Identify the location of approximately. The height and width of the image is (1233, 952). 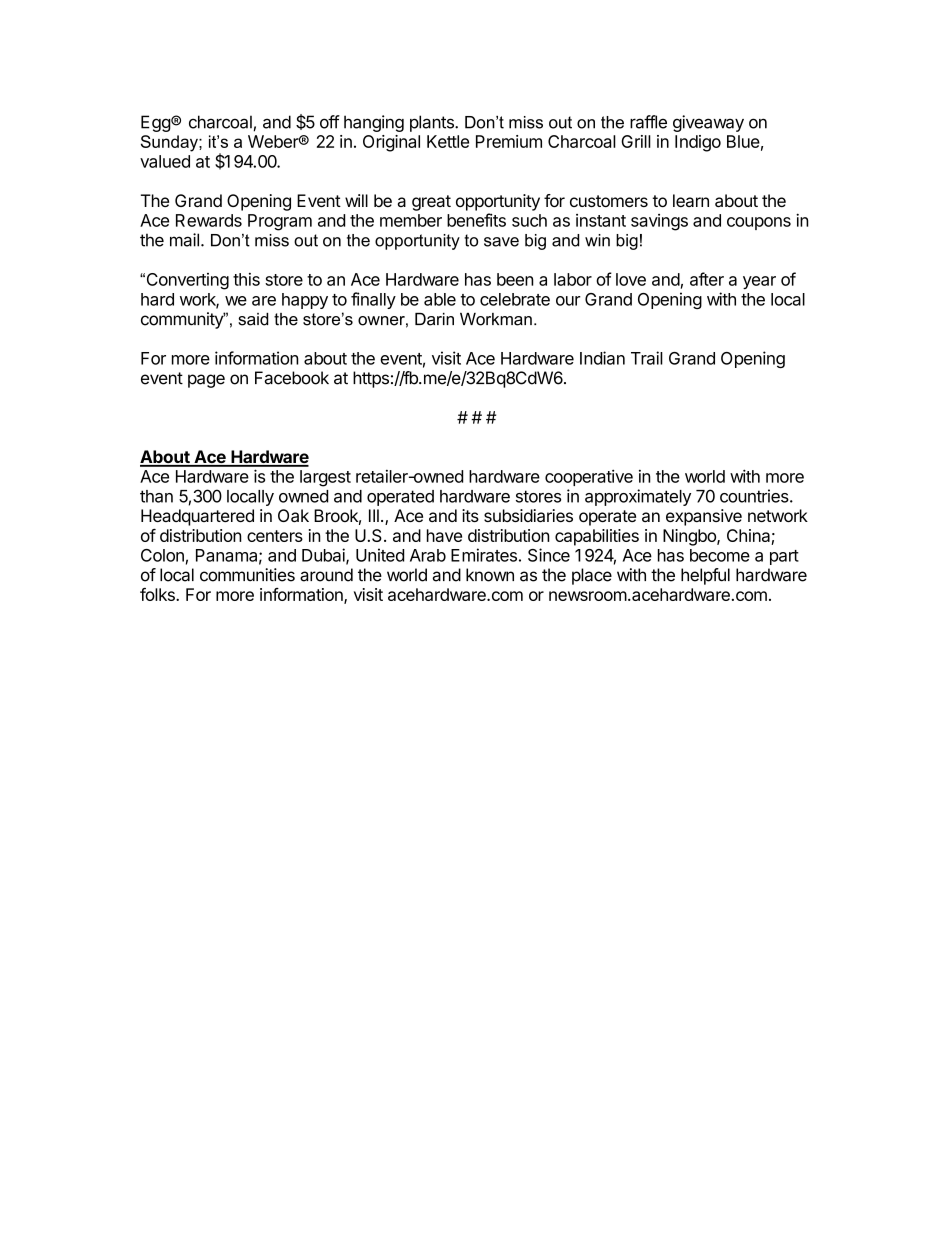
(638, 497).
